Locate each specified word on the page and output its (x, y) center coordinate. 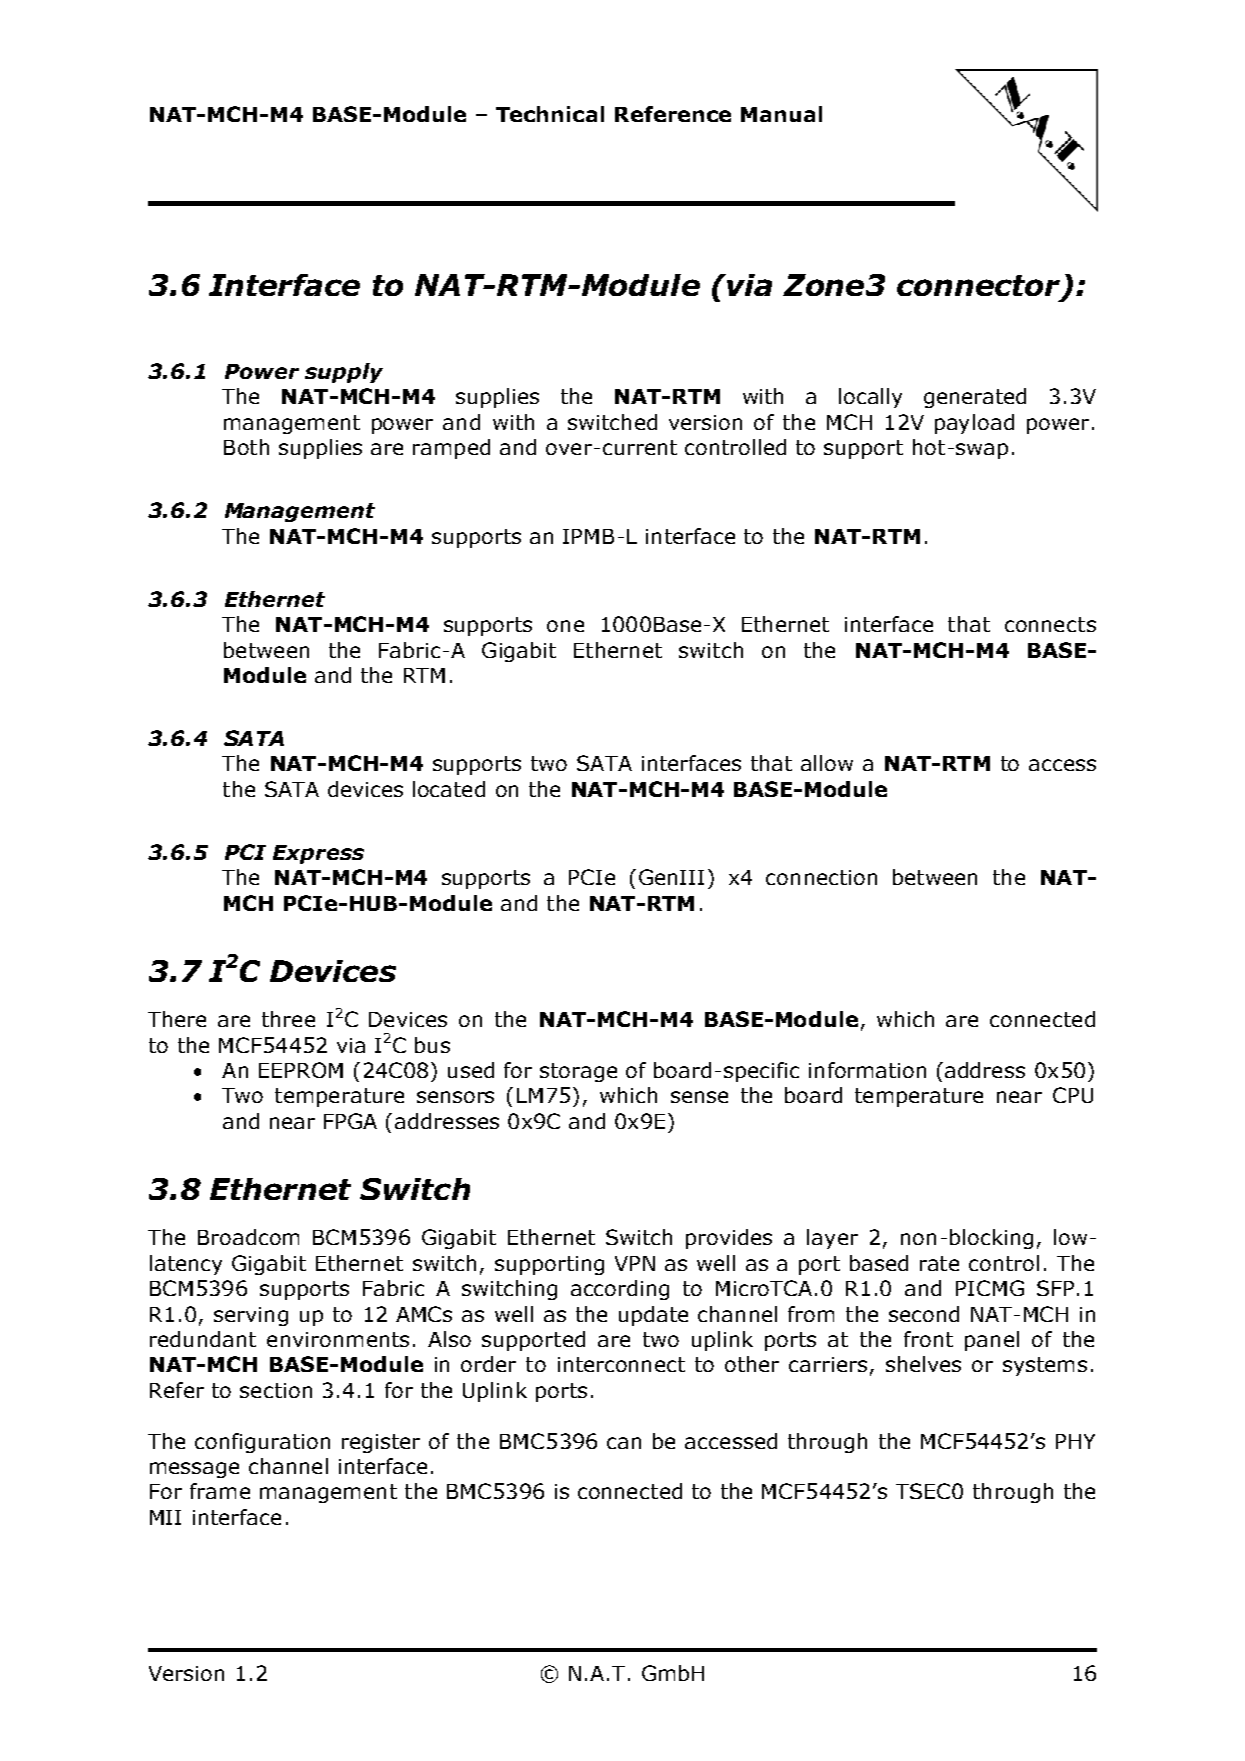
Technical (550, 114)
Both (246, 447)
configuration (262, 1443)
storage (578, 1072)
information (867, 1070)
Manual (781, 114)
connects (1050, 624)
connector (980, 287)
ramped (451, 449)
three (288, 1019)
